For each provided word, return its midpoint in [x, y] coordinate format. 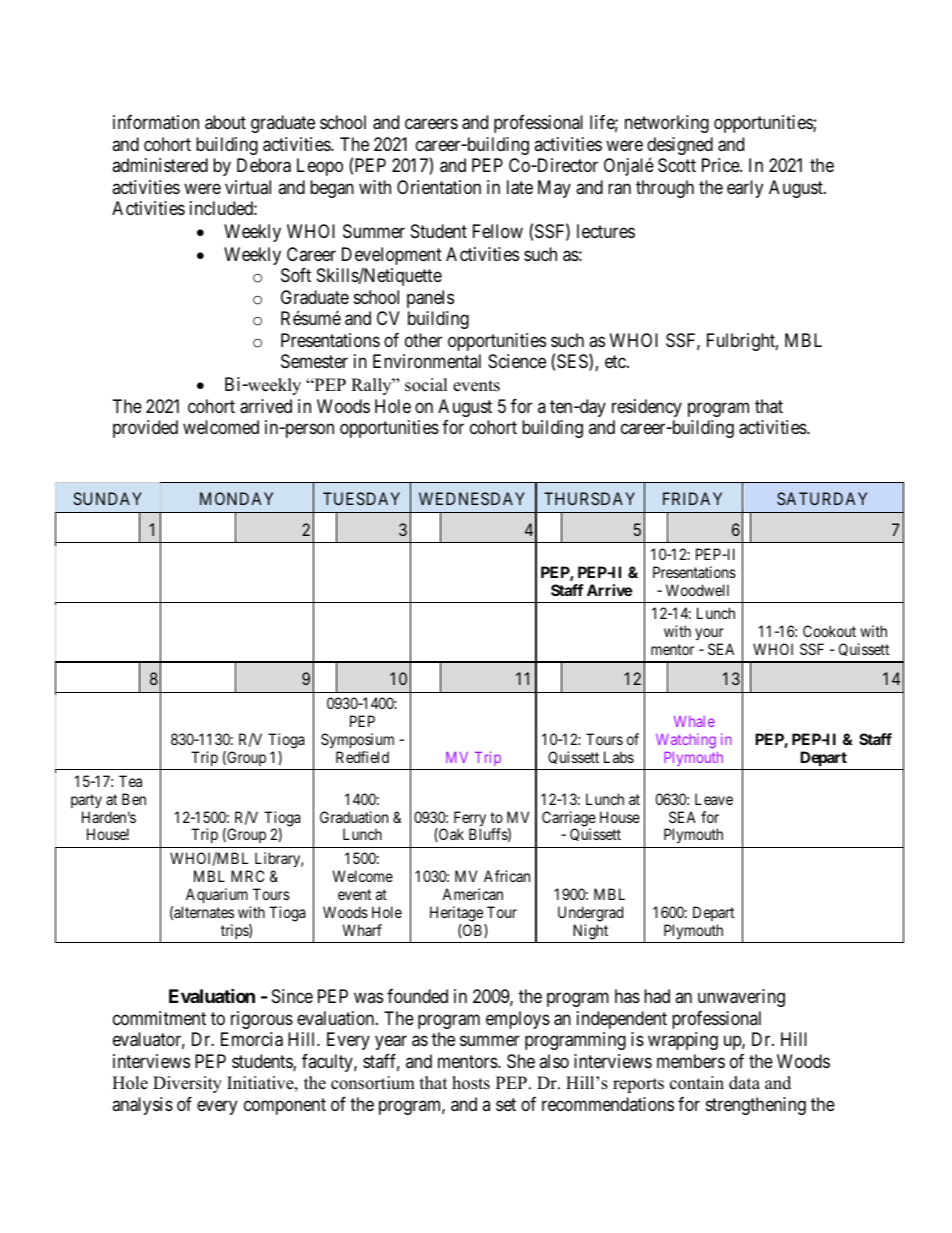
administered [160, 165]
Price [721, 165]
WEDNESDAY [472, 498]
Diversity [187, 1084]
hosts [471, 1083]
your [709, 636]
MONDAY [236, 498]
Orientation [439, 187]
